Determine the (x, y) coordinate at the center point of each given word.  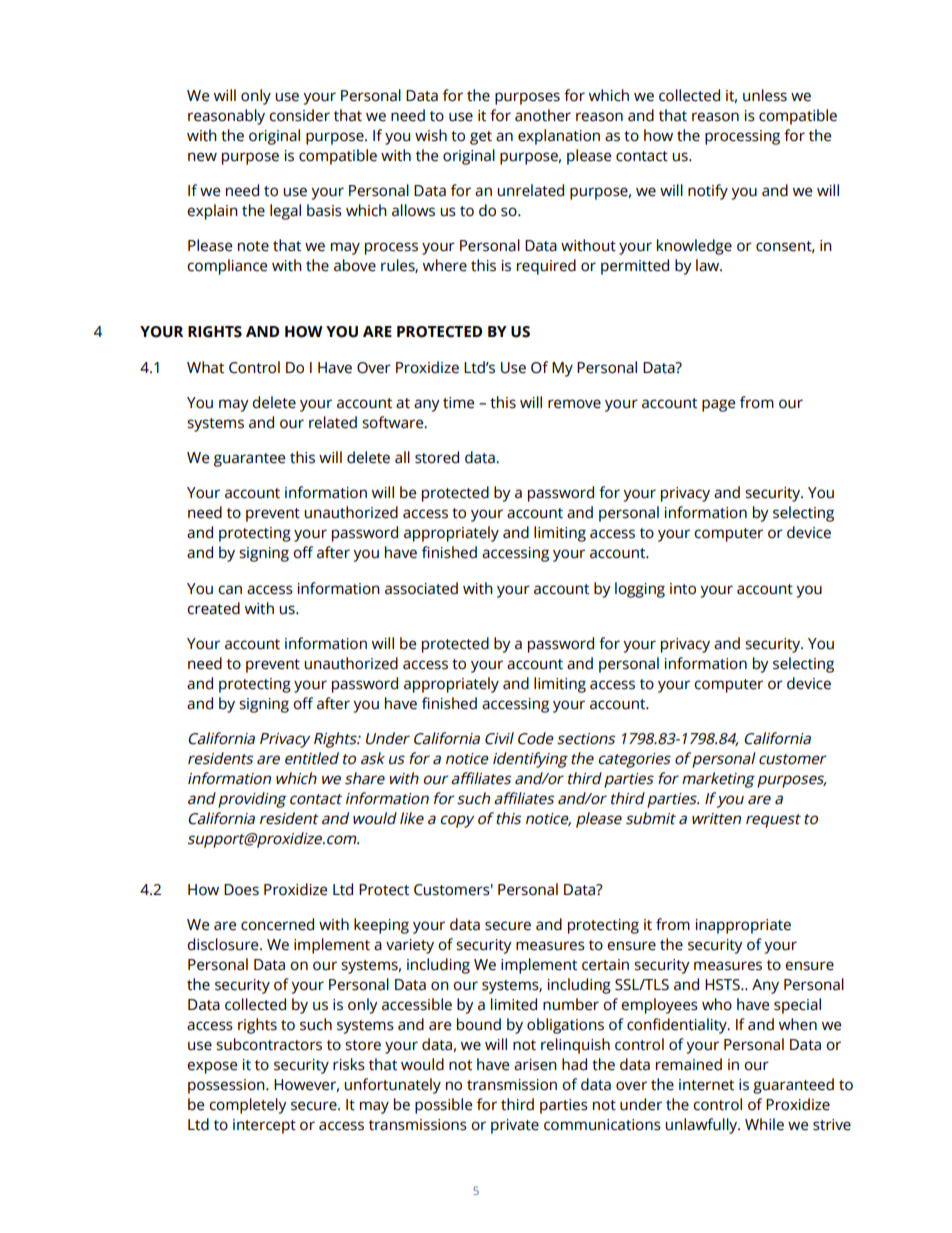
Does (241, 890)
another (543, 115)
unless (765, 95)
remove (574, 404)
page (718, 405)
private (515, 1126)
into (683, 589)
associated (421, 588)
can (230, 590)
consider (299, 115)
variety (410, 946)
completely (248, 1106)
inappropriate (743, 926)
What (205, 367)
